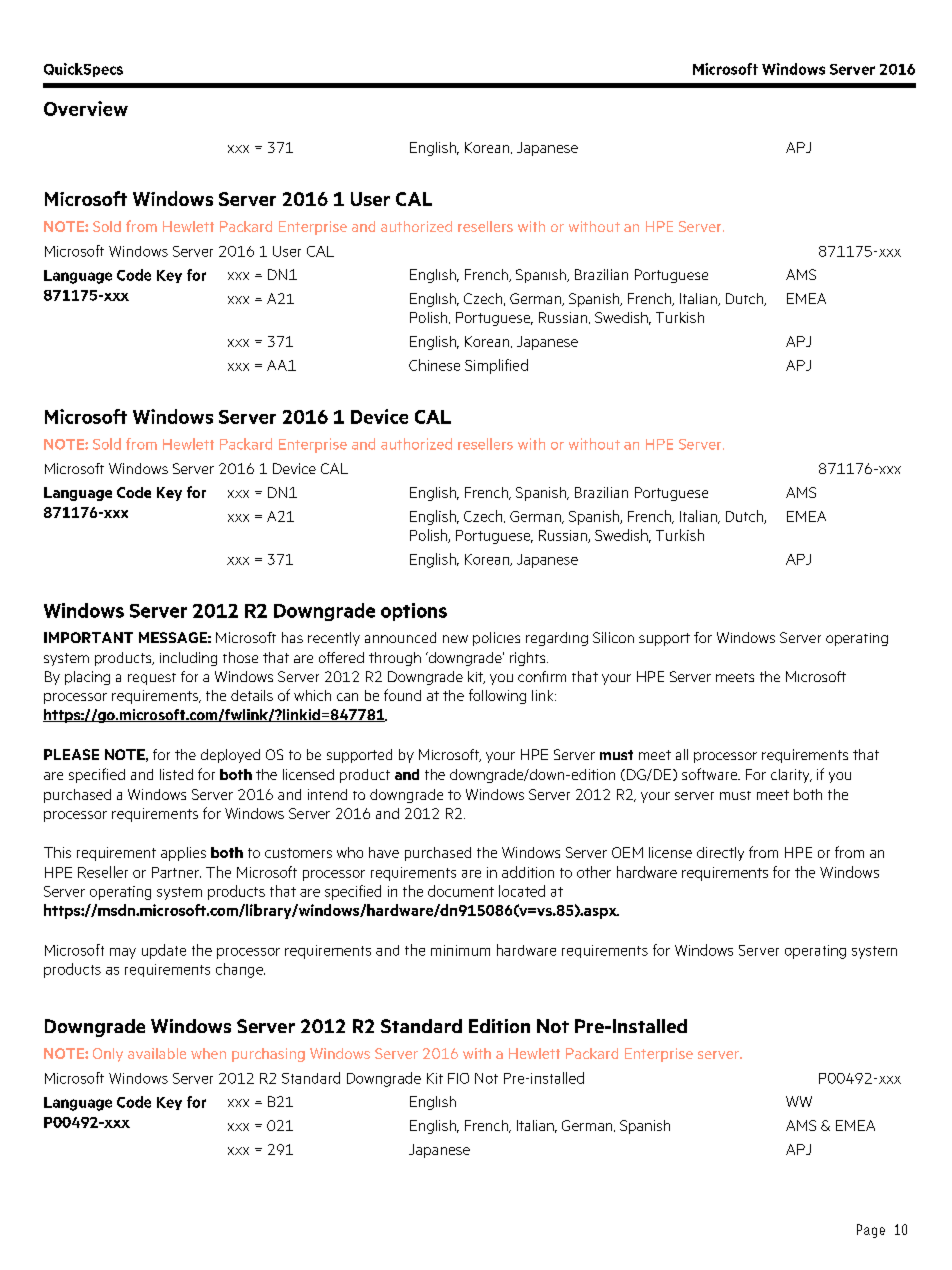  I want to click on including, so click(188, 659).
